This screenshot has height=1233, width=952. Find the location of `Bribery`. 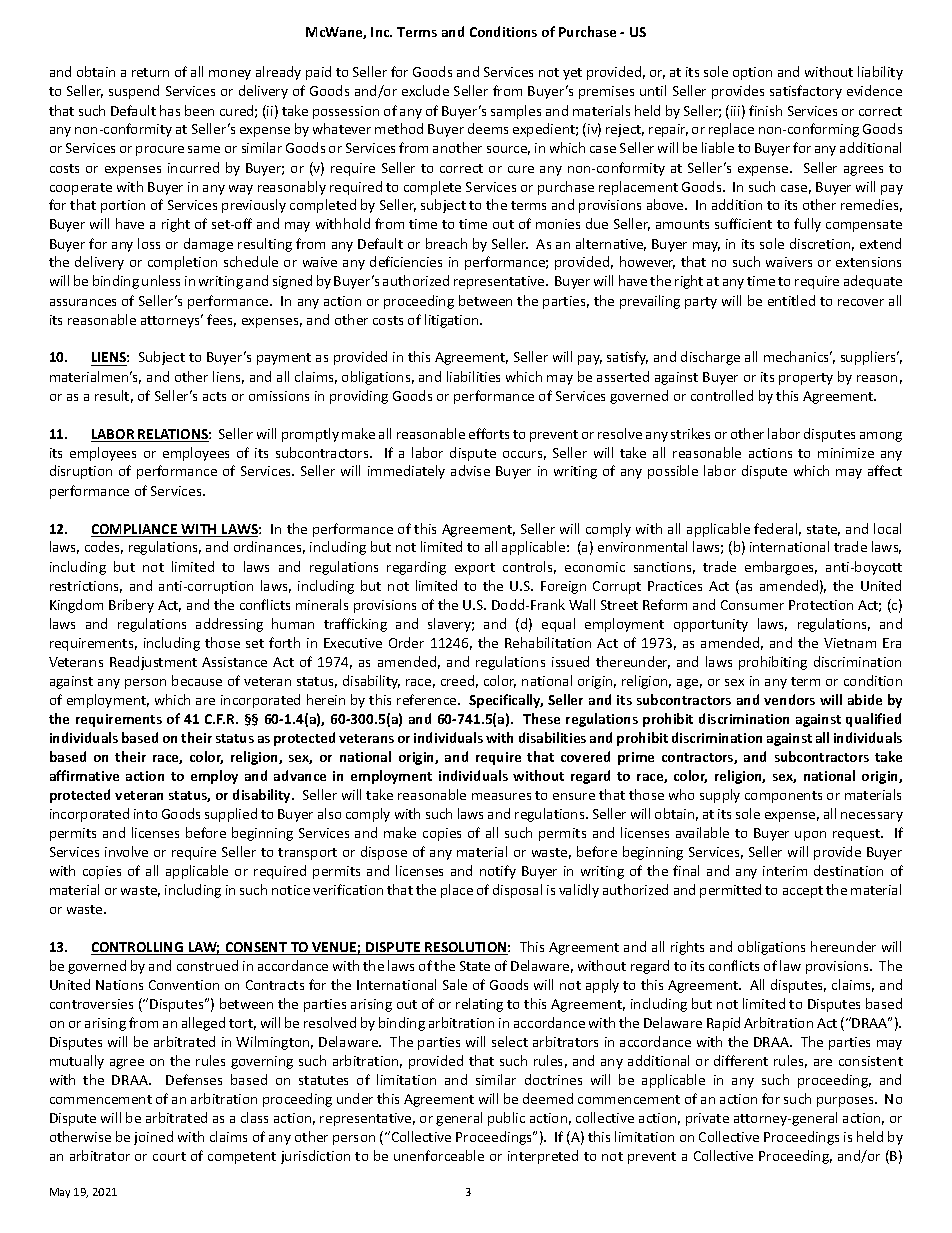

Bribery is located at coordinates (131, 606).
